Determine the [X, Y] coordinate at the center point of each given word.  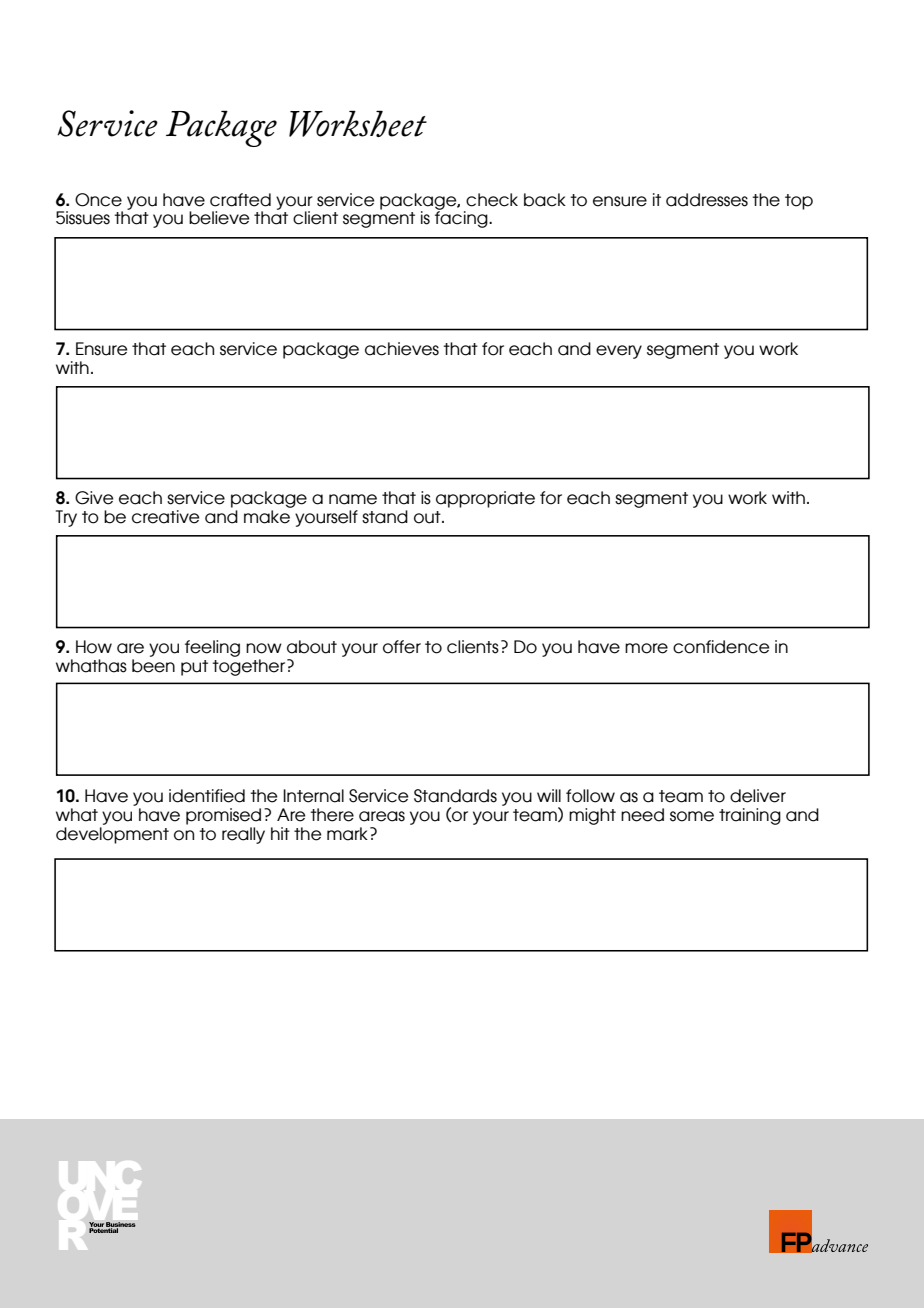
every [619, 352]
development [112, 834]
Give [94, 498]
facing [462, 218]
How [94, 647]
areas [382, 816]
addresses [707, 200]
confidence [721, 647]
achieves [402, 349]
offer [402, 647]
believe [219, 218]
